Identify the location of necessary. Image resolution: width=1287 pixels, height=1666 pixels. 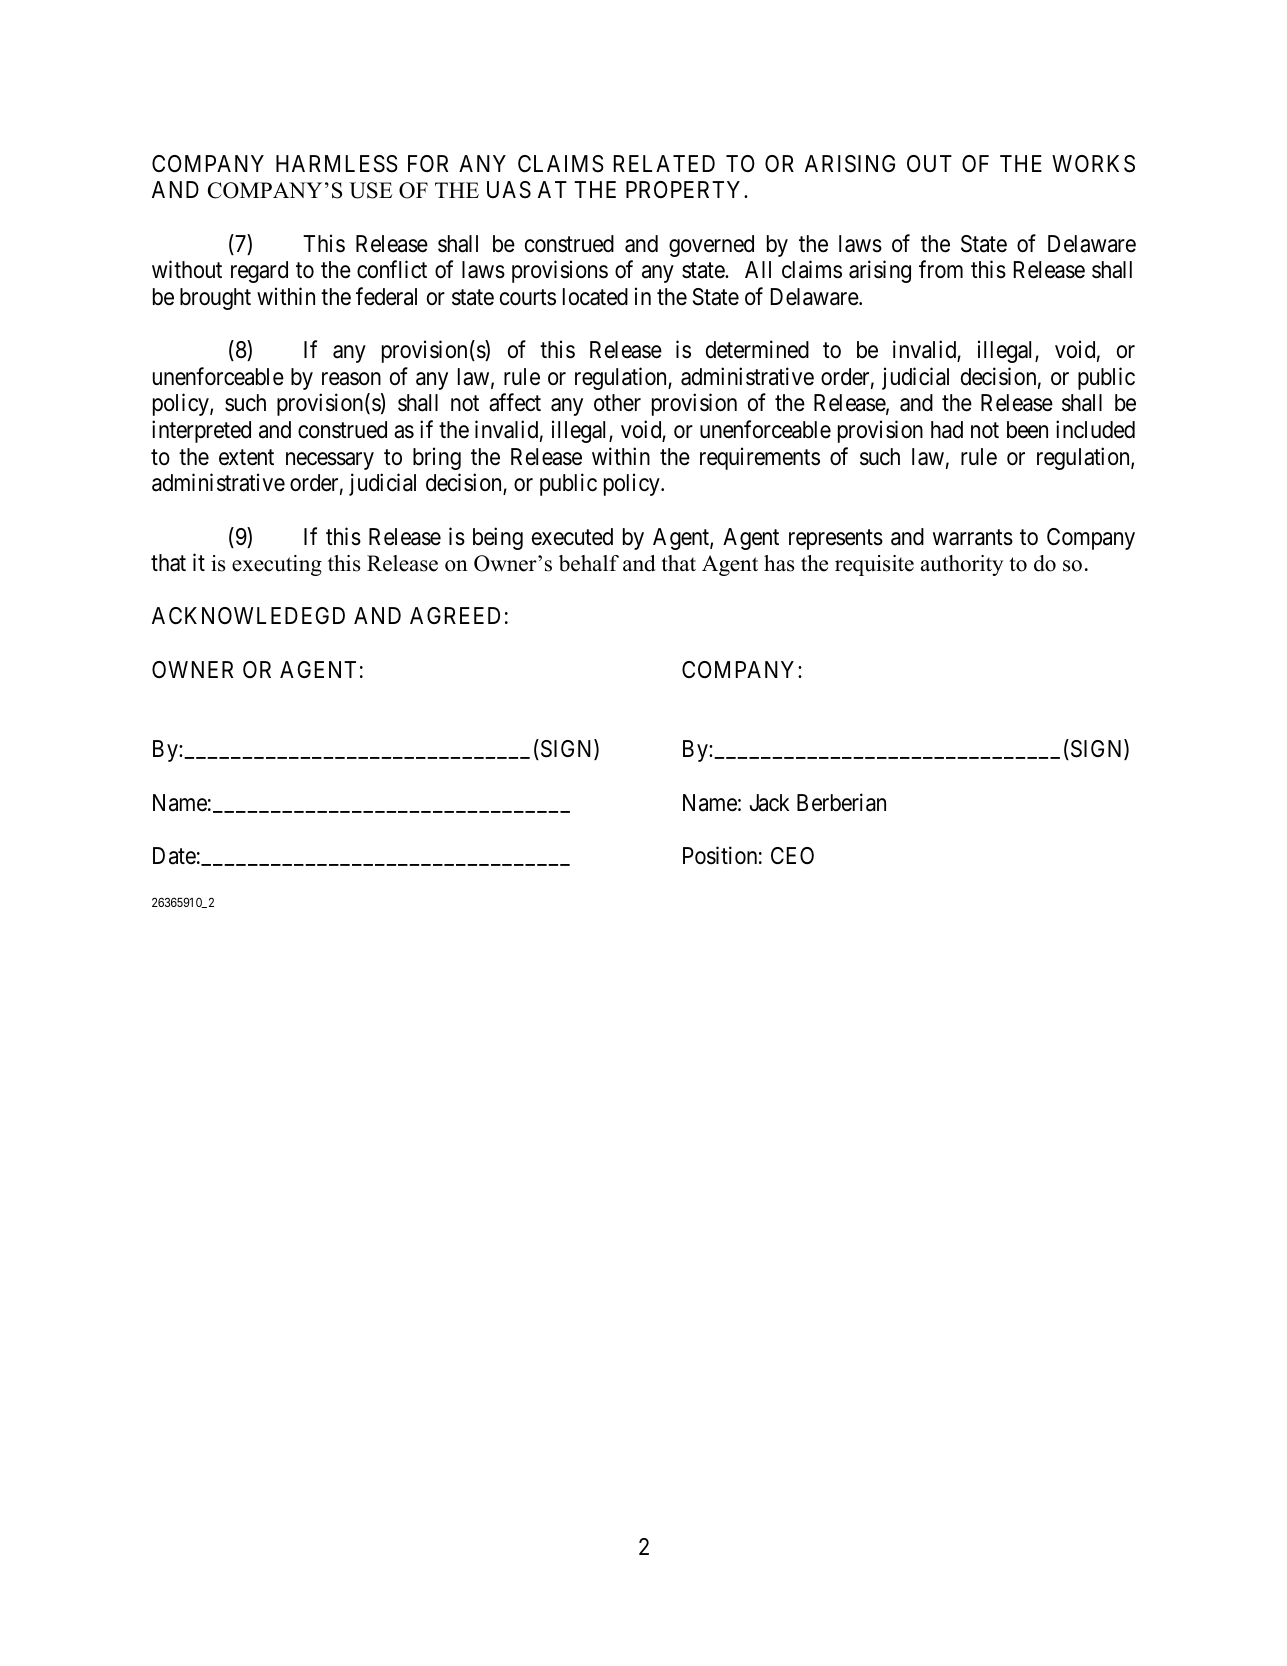
(330, 461).
